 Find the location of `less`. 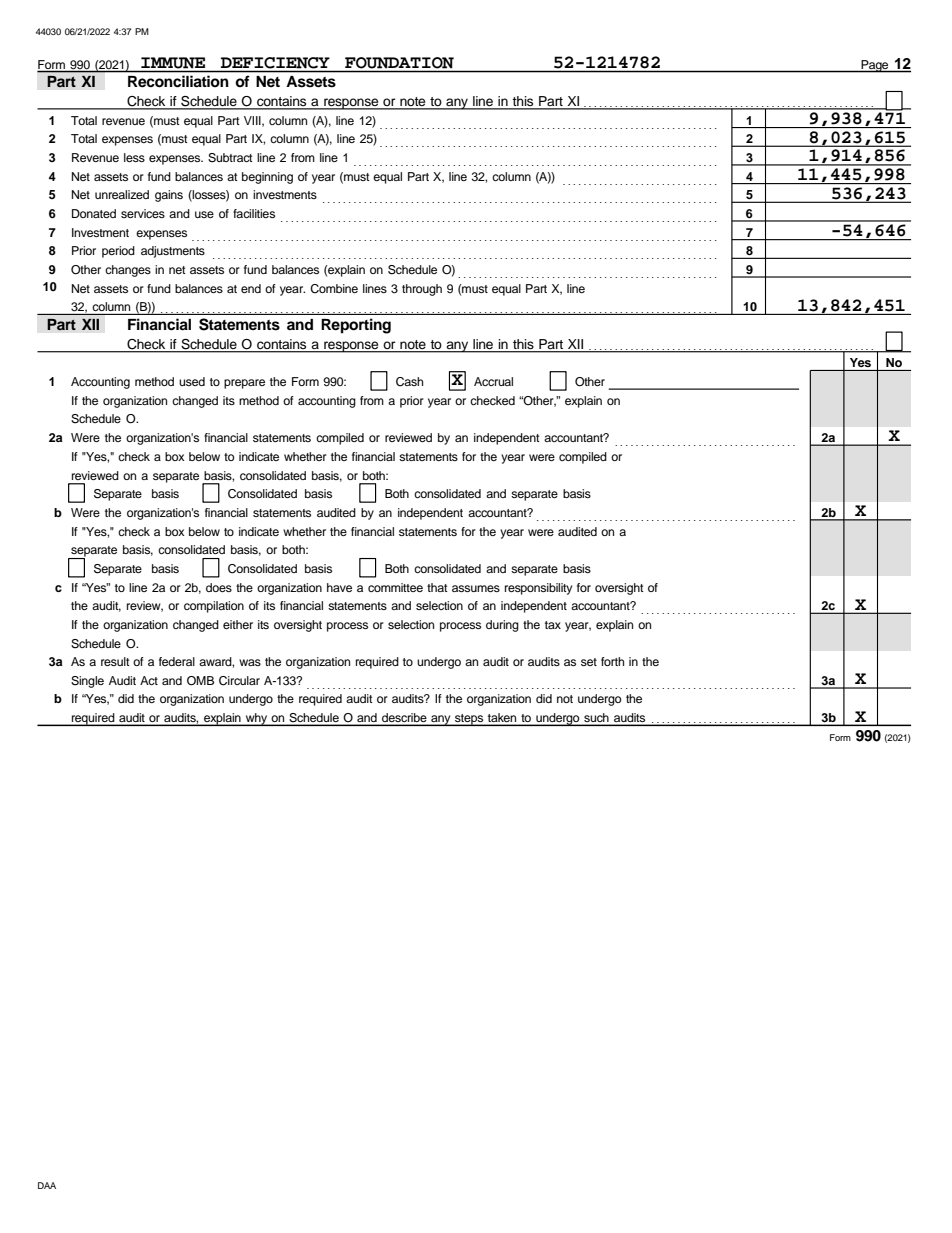

less is located at coordinates (134, 157).
